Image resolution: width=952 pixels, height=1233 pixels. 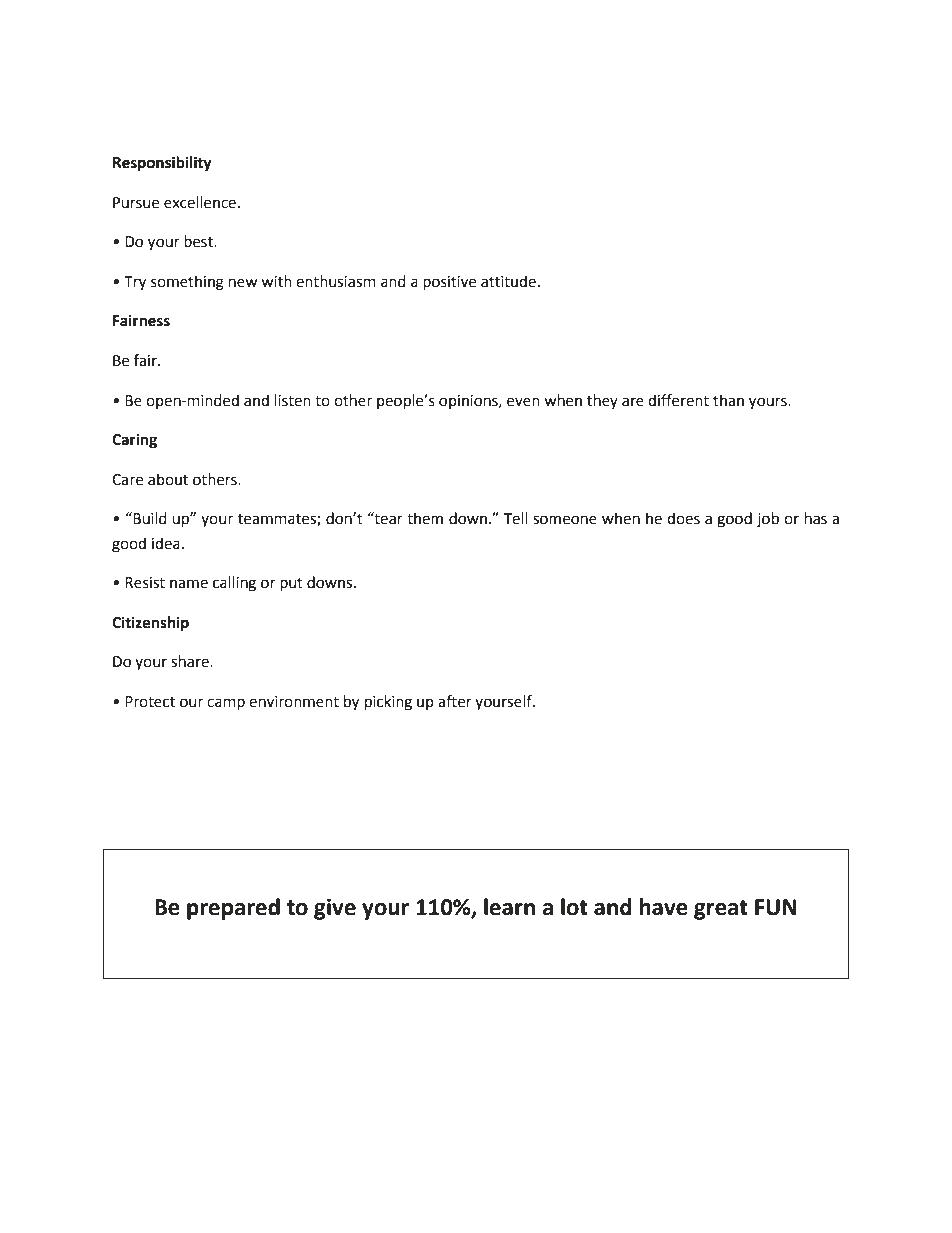 What do you see at coordinates (509, 907) in the screenshot?
I see `learn` at bounding box center [509, 907].
